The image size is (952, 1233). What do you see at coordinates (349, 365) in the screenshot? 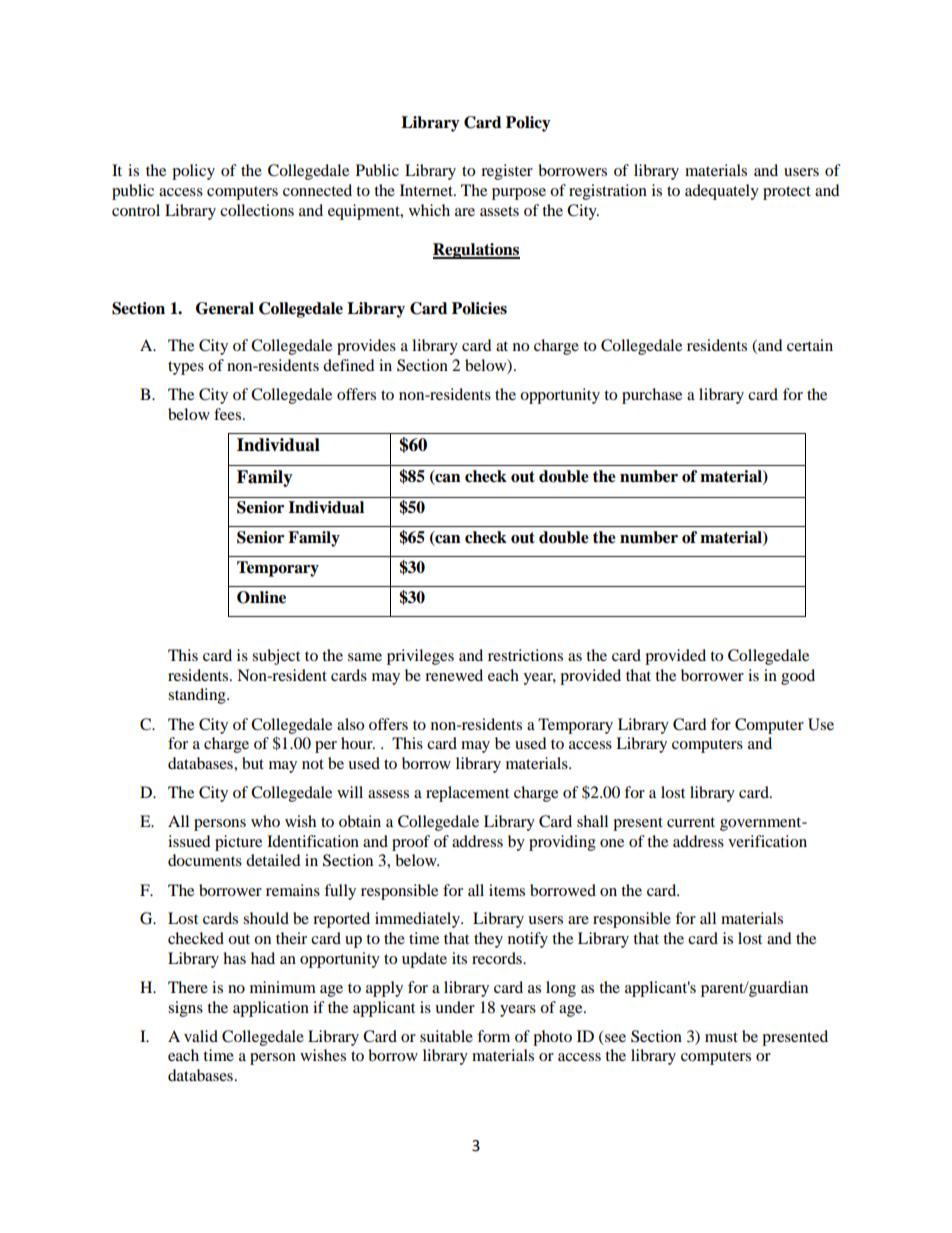
I see `defined` at bounding box center [349, 365].
